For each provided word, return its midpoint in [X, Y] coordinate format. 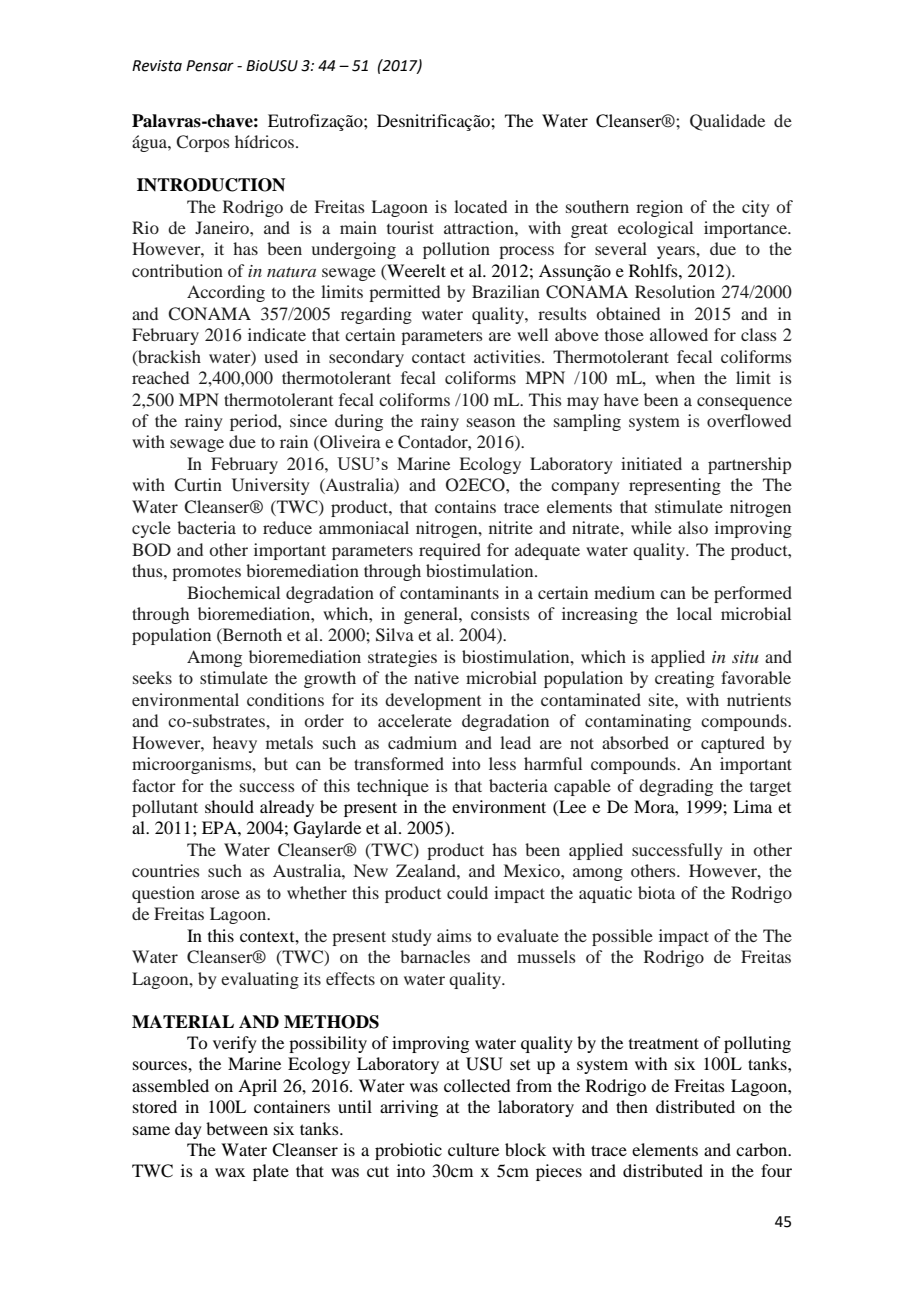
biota [656, 892]
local [694, 613]
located [480, 206]
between [237, 1128]
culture [473, 1149]
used [281, 356]
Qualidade [727, 122]
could [467, 892]
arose [220, 894]
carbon [763, 1149]
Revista [157, 66]
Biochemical [233, 592]
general [432, 615]
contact [438, 358]
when [675, 377]
